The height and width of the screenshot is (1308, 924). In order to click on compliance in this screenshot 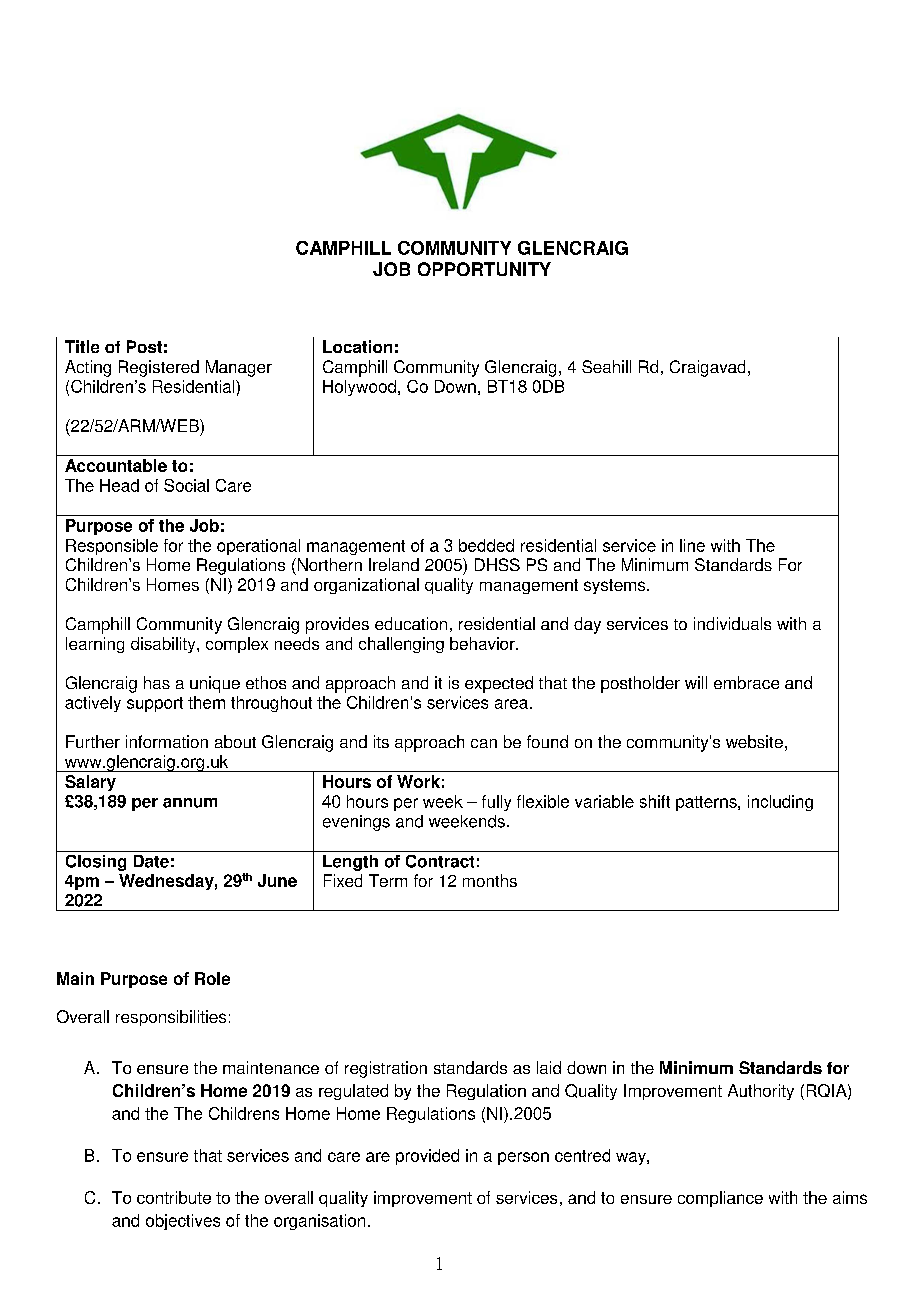, I will do `click(720, 1199)`.
